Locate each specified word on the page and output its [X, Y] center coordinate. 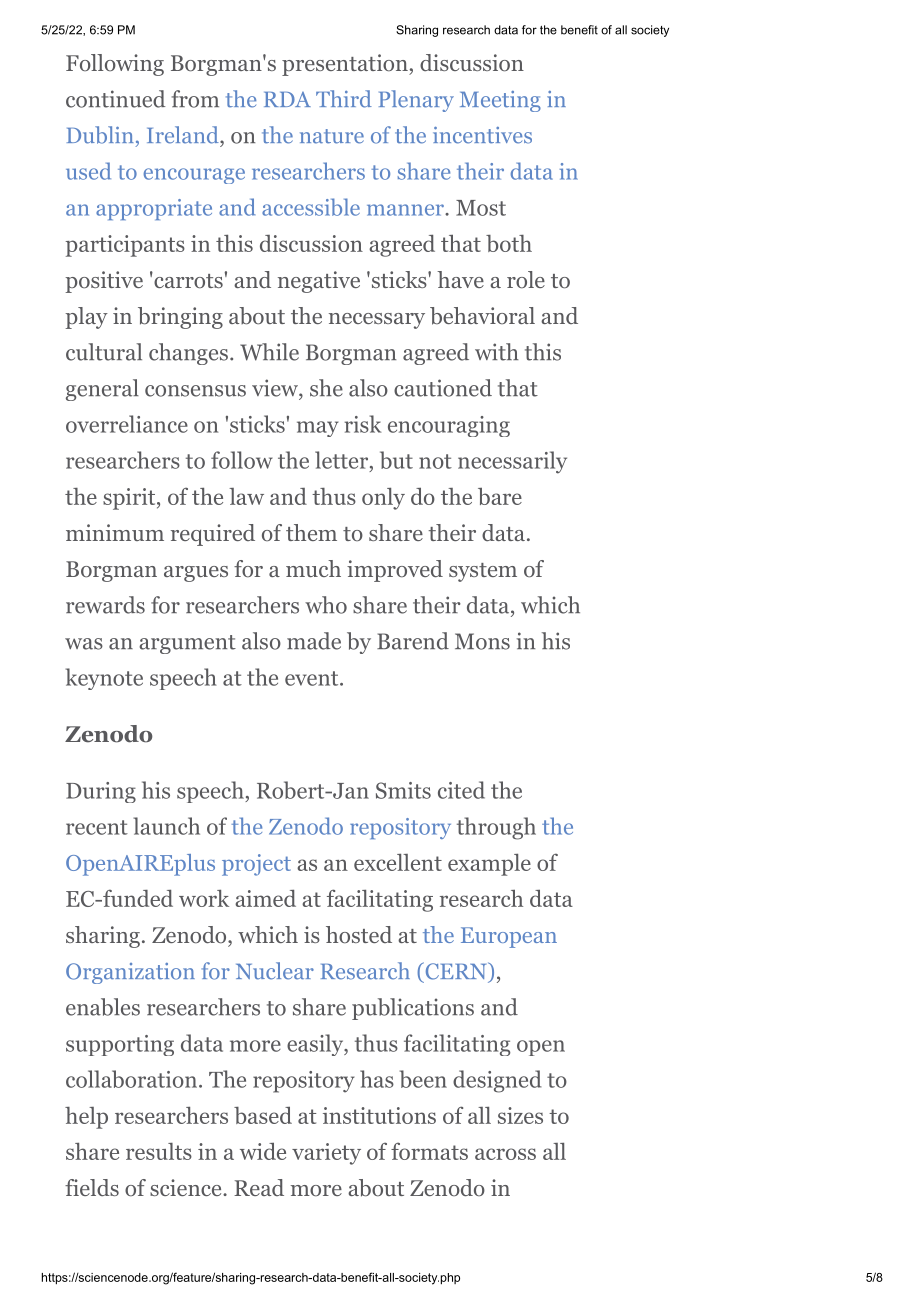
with [497, 352]
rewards [105, 605]
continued [116, 99]
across [505, 1154]
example [489, 865]
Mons [482, 641]
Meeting [500, 101]
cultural [104, 352]
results [159, 1151]
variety [326, 1154]
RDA [287, 99]
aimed [265, 898]
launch [166, 826]
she [326, 388]
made [314, 641]
